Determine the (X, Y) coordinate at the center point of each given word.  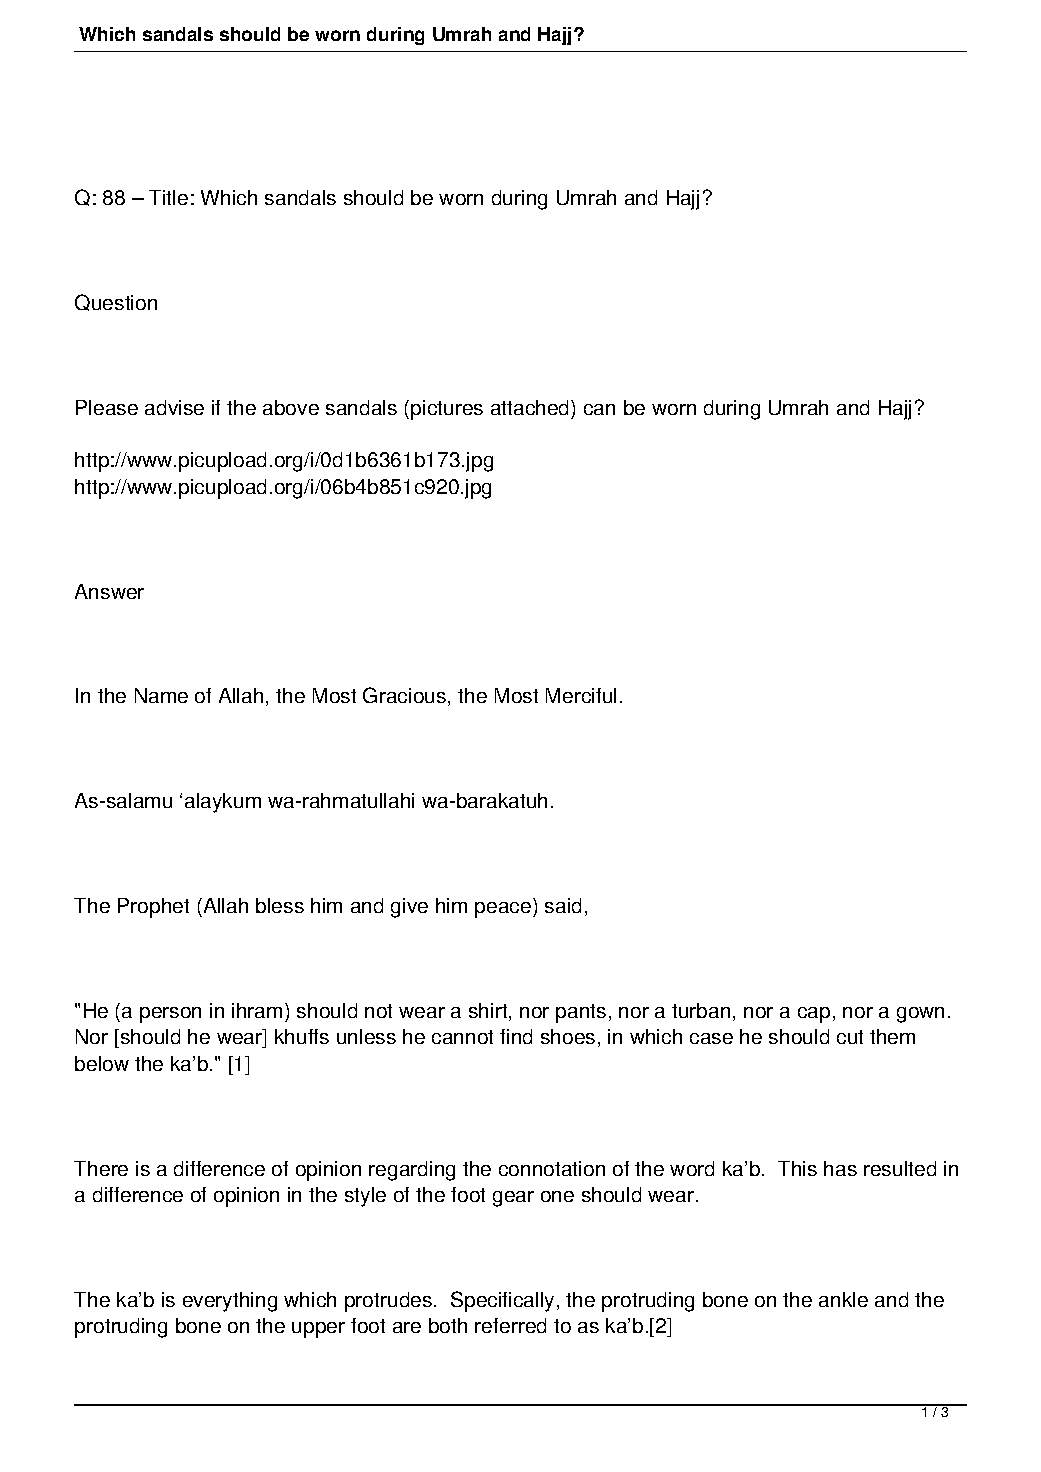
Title (168, 197)
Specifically (502, 1301)
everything (230, 1302)
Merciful (581, 695)
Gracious (406, 696)
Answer (109, 591)
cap (814, 1015)
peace (504, 910)
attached (531, 407)
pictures (447, 410)
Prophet (153, 908)
